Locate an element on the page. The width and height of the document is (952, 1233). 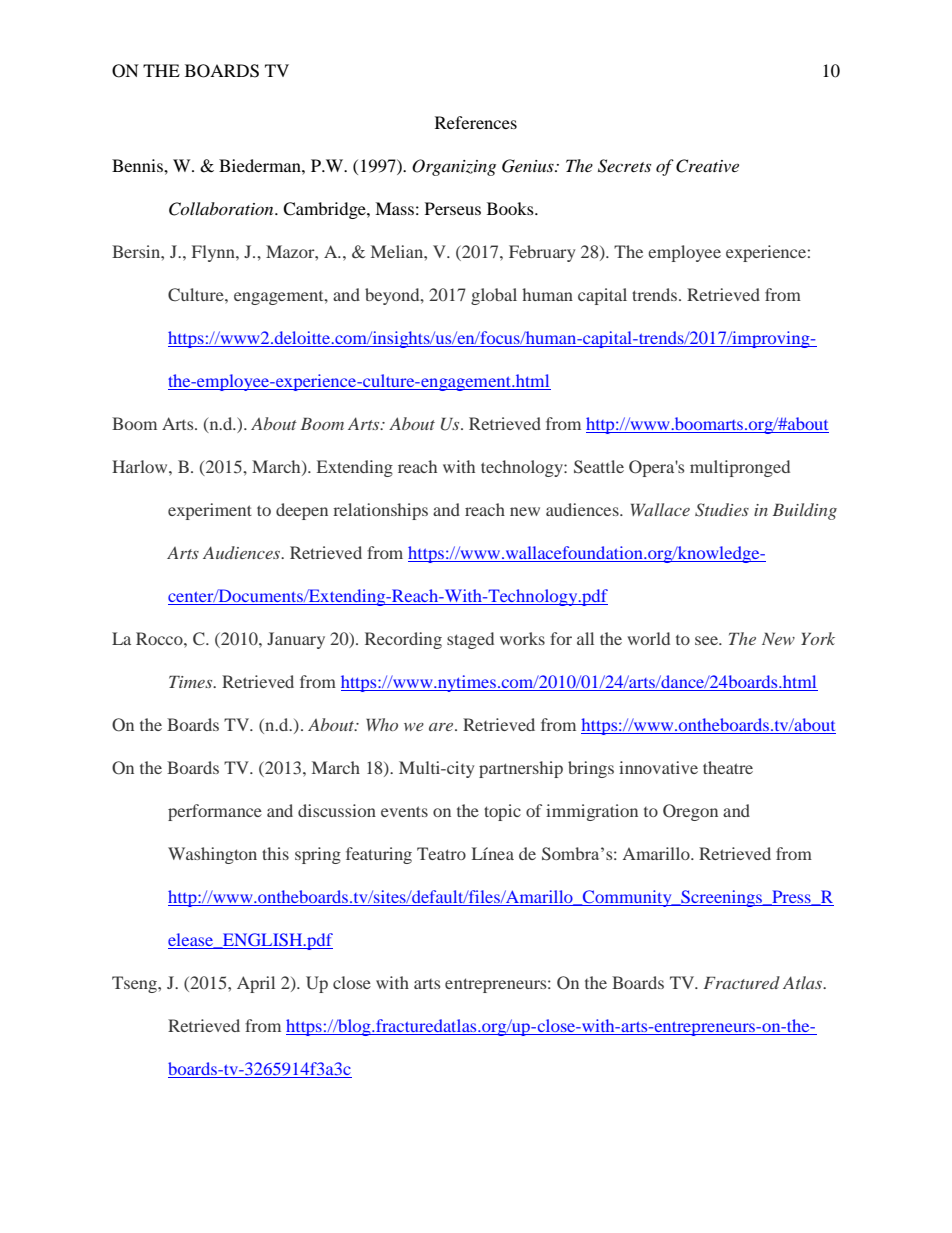
experiment is located at coordinates (210, 511).
